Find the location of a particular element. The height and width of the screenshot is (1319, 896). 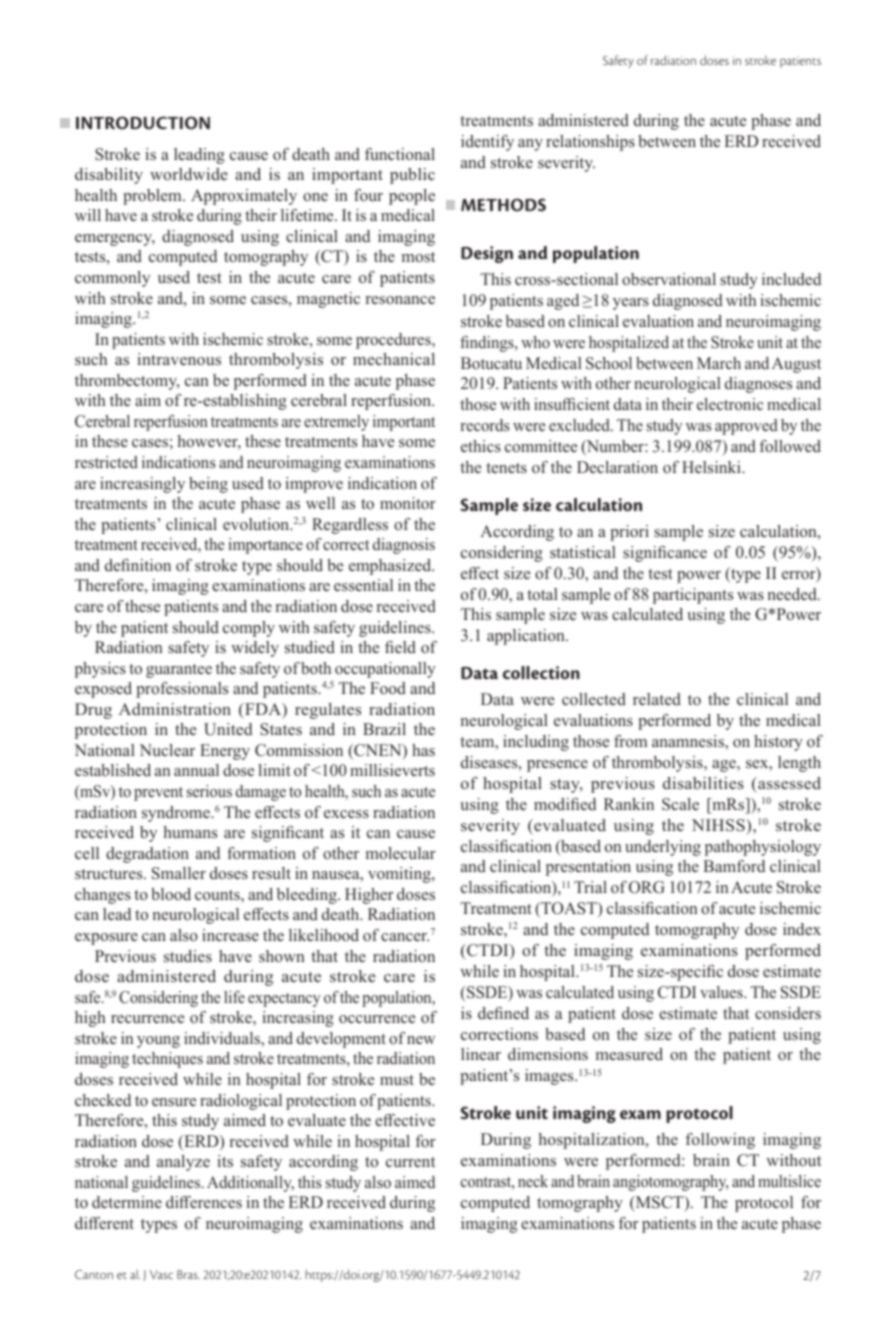

following is located at coordinates (720, 1141).
